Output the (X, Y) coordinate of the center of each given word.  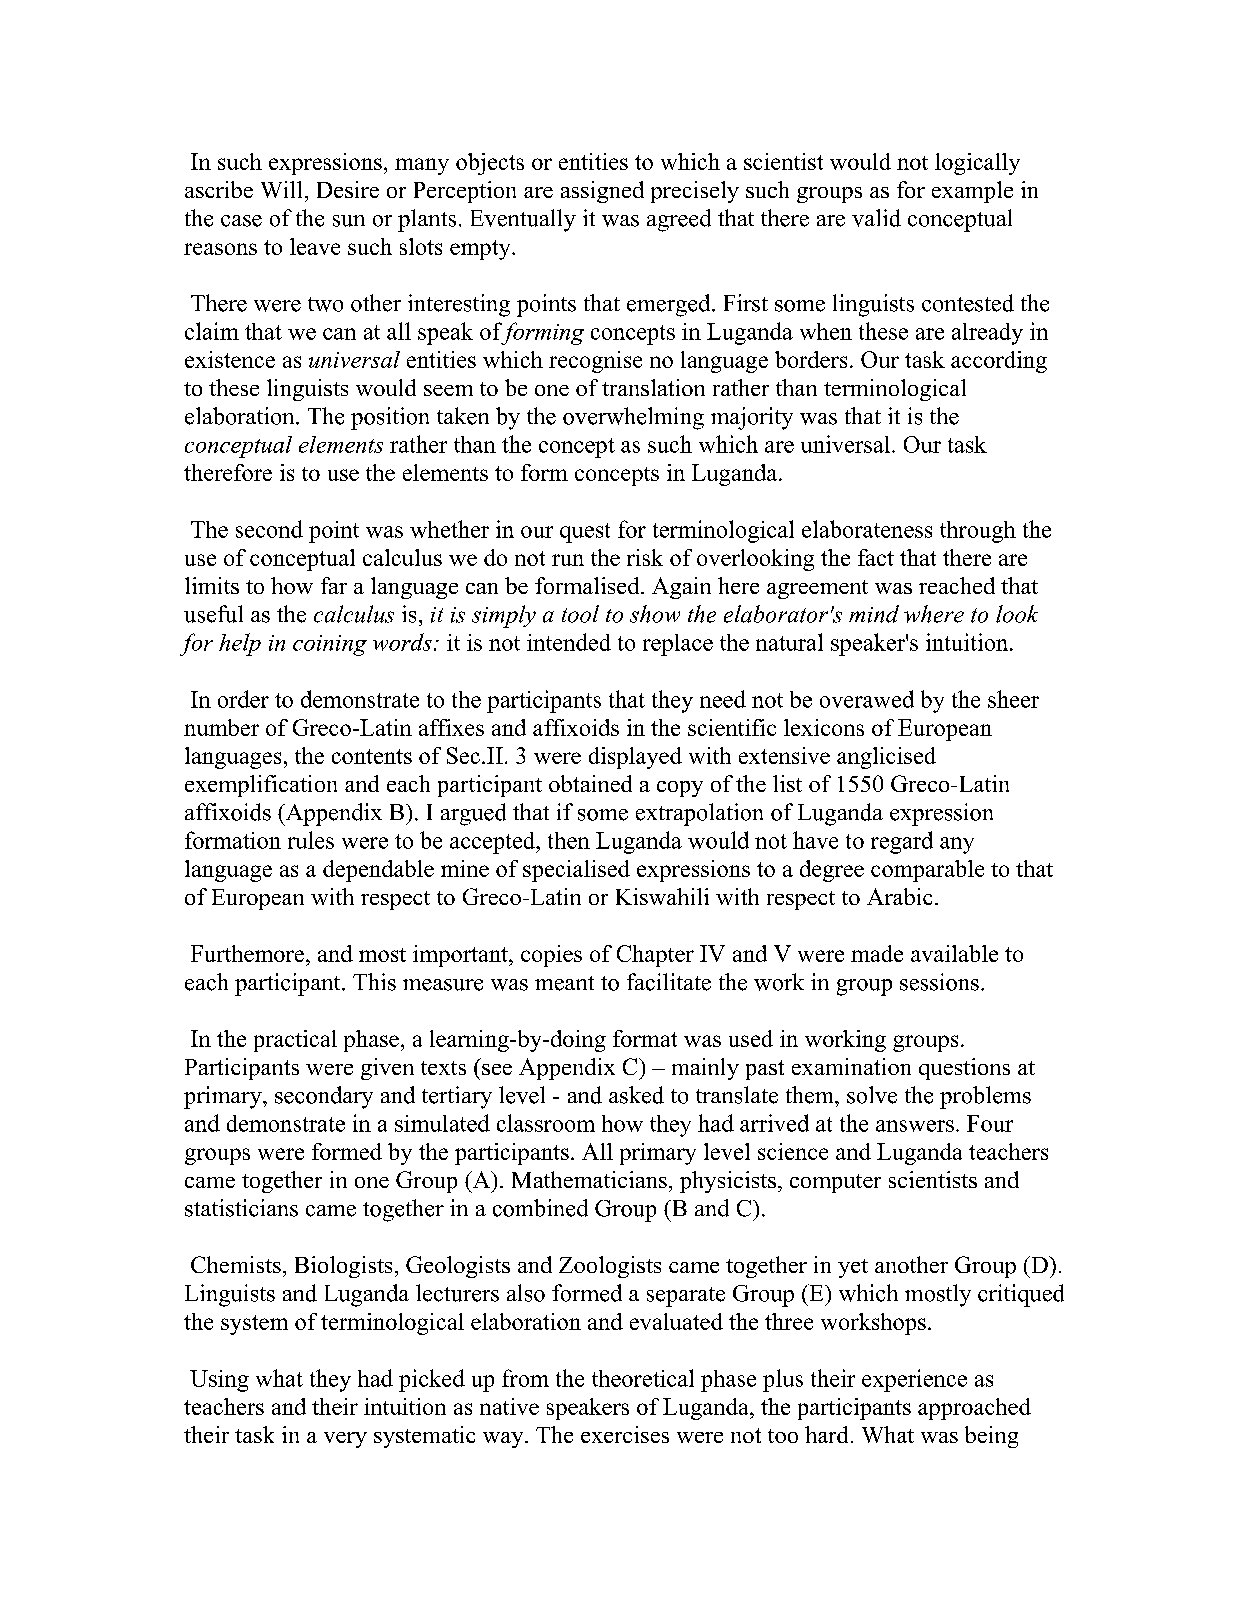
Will (281, 189)
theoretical (643, 1378)
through (978, 532)
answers (915, 1126)
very (345, 1440)
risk (645, 557)
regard (902, 842)
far (334, 585)
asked (636, 1095)
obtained (590, 783)
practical (295, 1041)
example (972, 192)
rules (311, 840)
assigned (602, 192)
